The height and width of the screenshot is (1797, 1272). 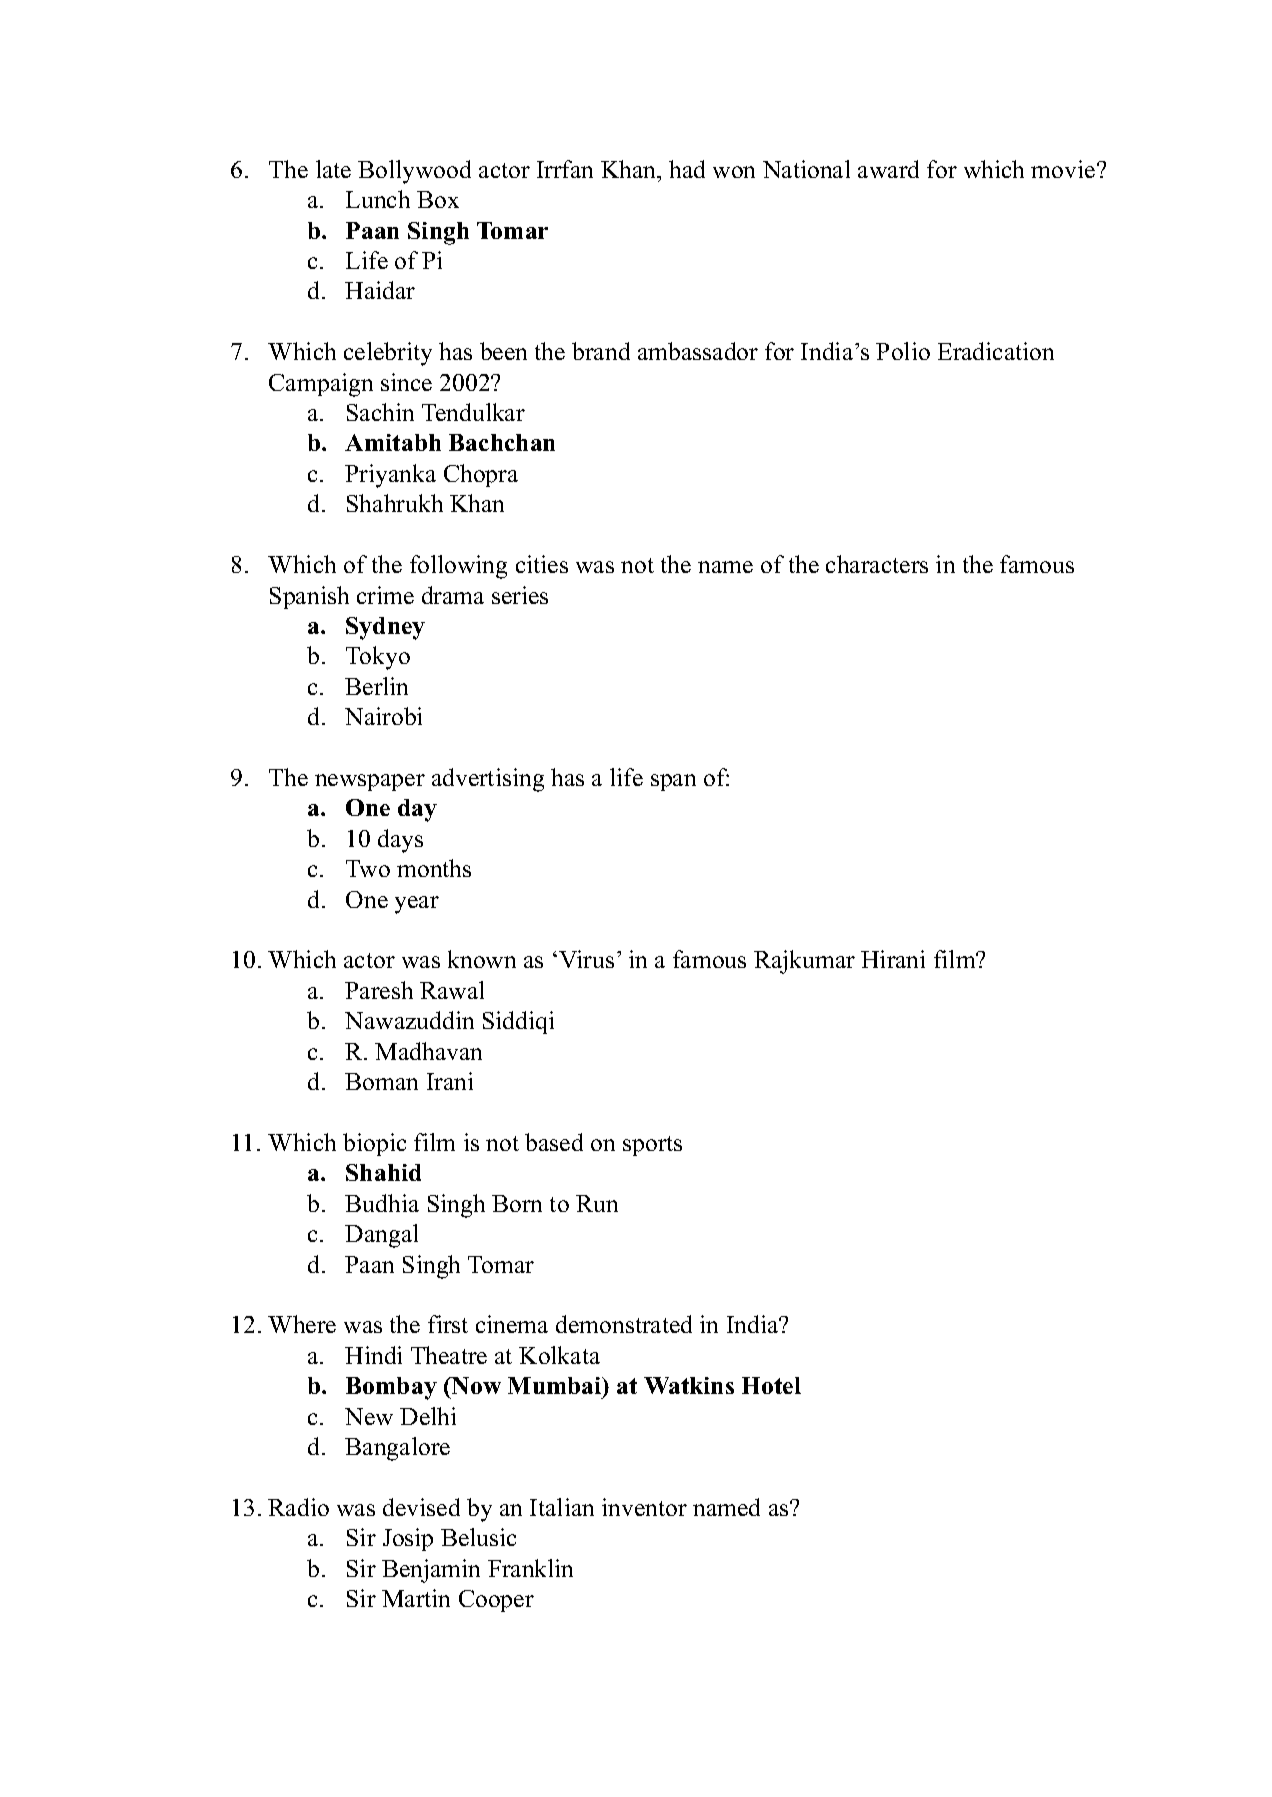 I want to click on Benjamin, so click(x=431, y=1571).
